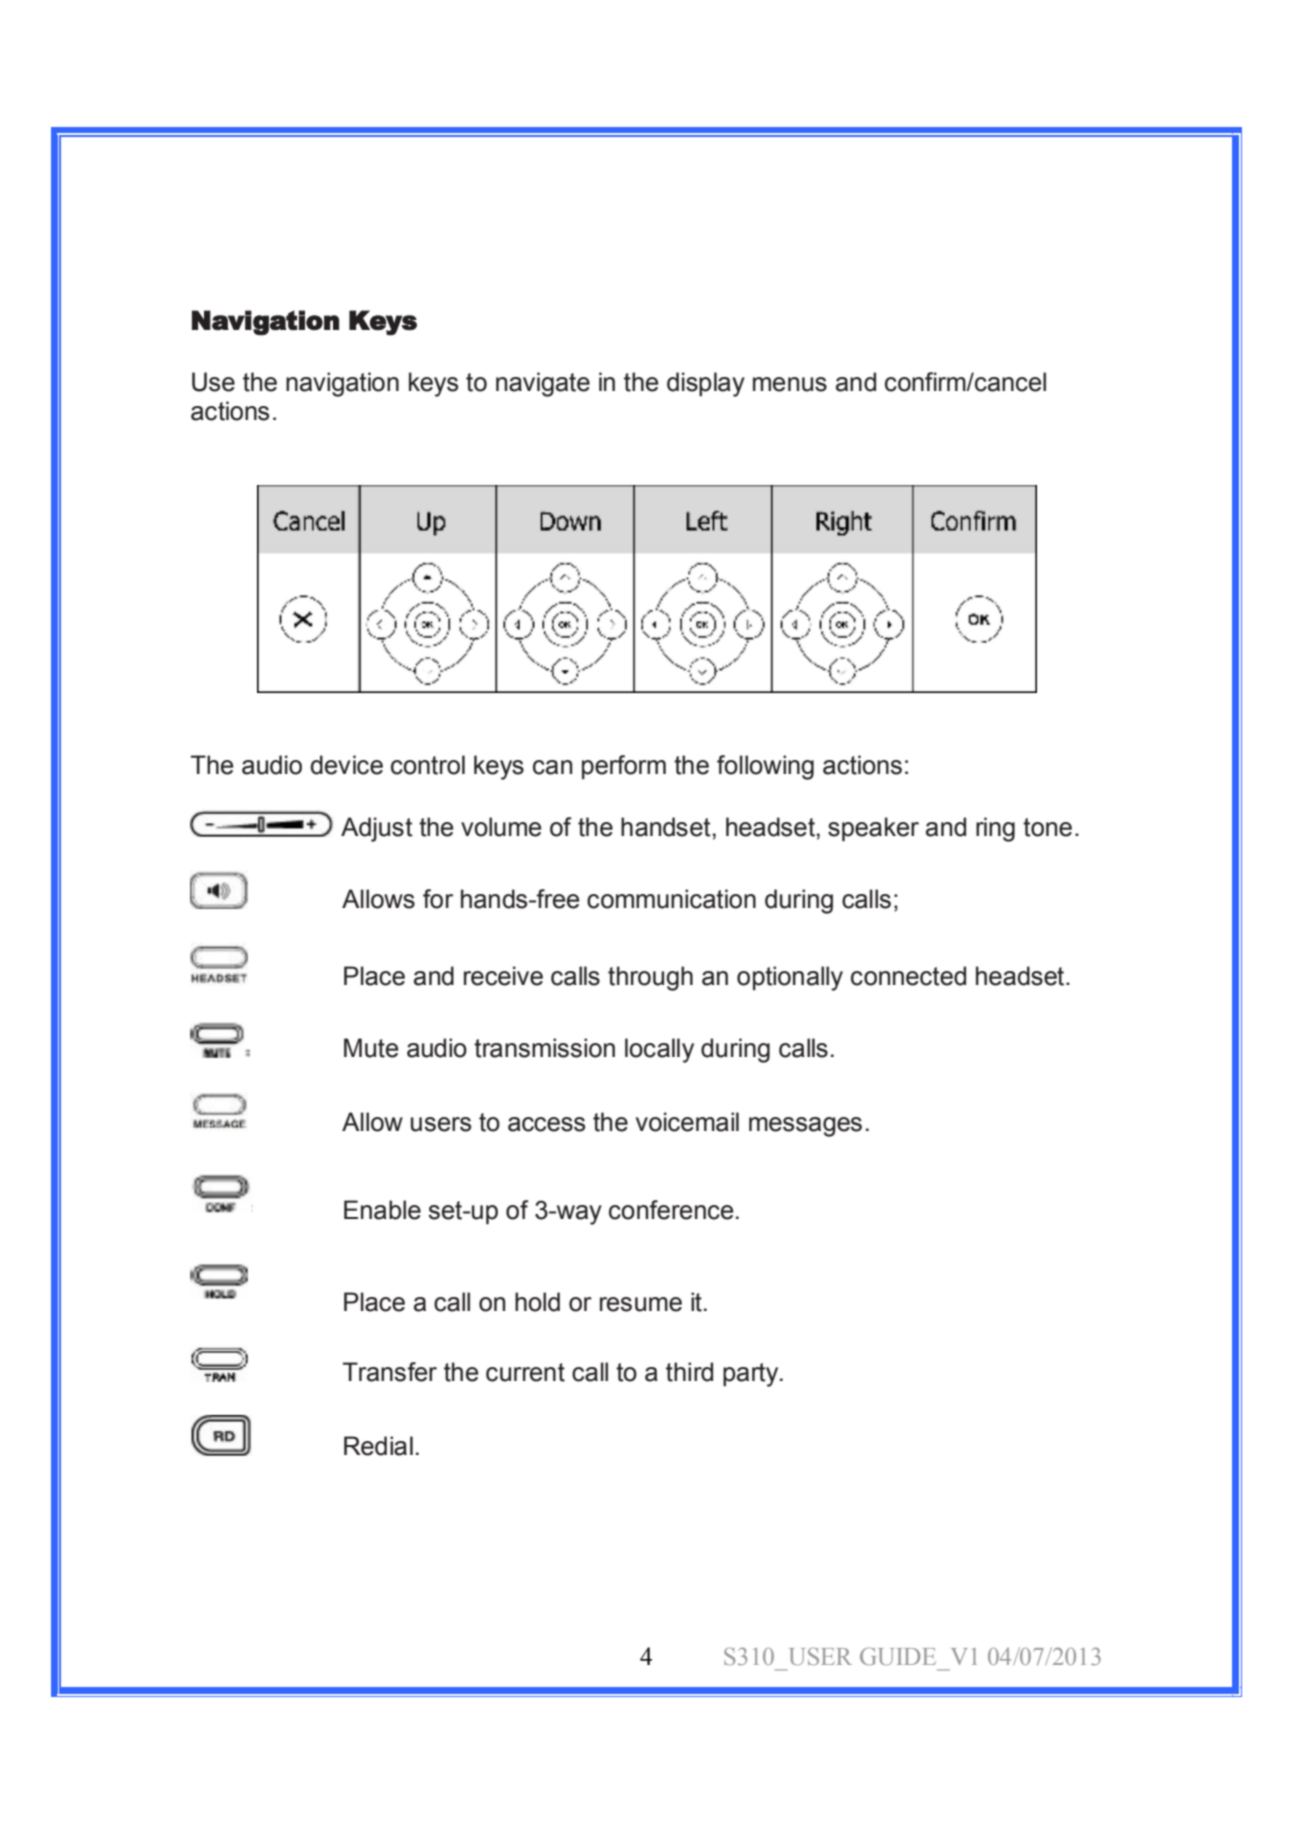 Image resolution: width=1290 pixels, height=1823 pixels. I want to click on third, so click(689, 1372).
